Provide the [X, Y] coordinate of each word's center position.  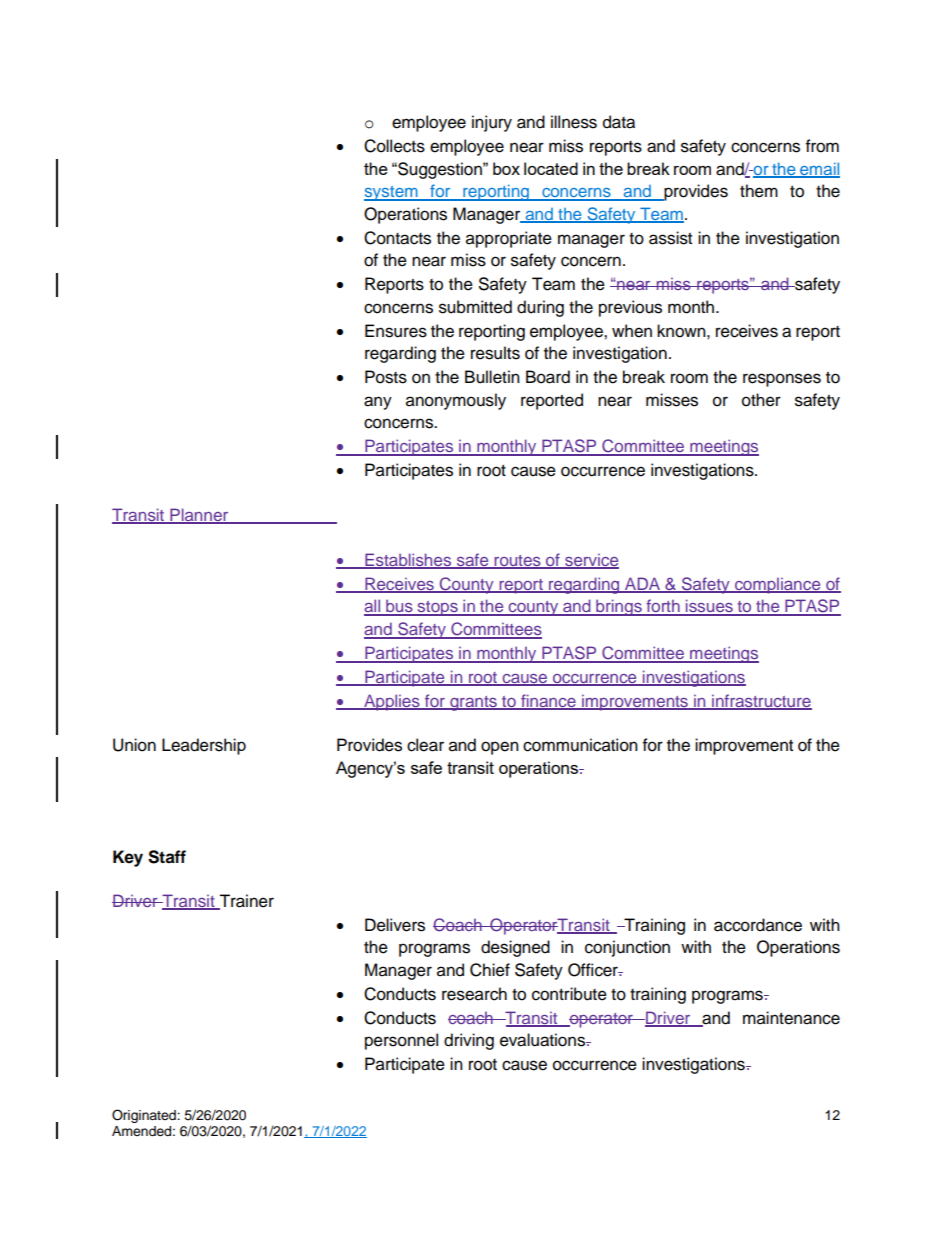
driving [469, 1041]
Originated [145, 1116]
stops [437, 608]
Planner [199, 515]
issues [709, 607]
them [759, 191]
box [506, 168]
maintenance [791, 1018]
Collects [394, 146]
